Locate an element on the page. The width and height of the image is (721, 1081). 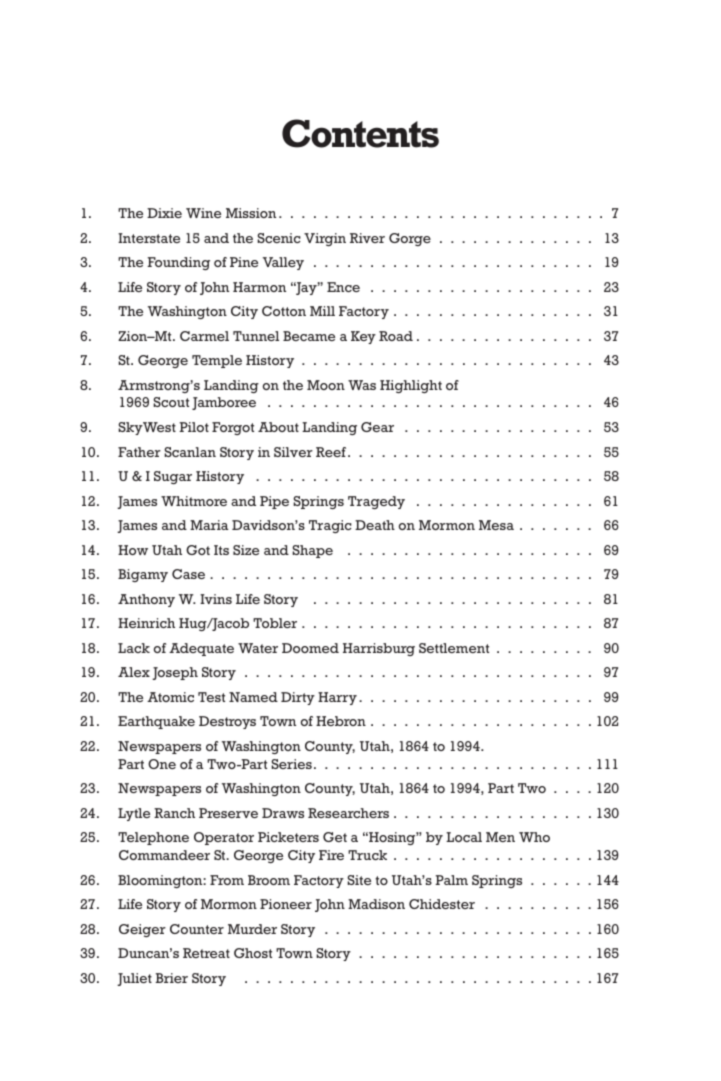
Pilot is located at coordinates (194, 427).
